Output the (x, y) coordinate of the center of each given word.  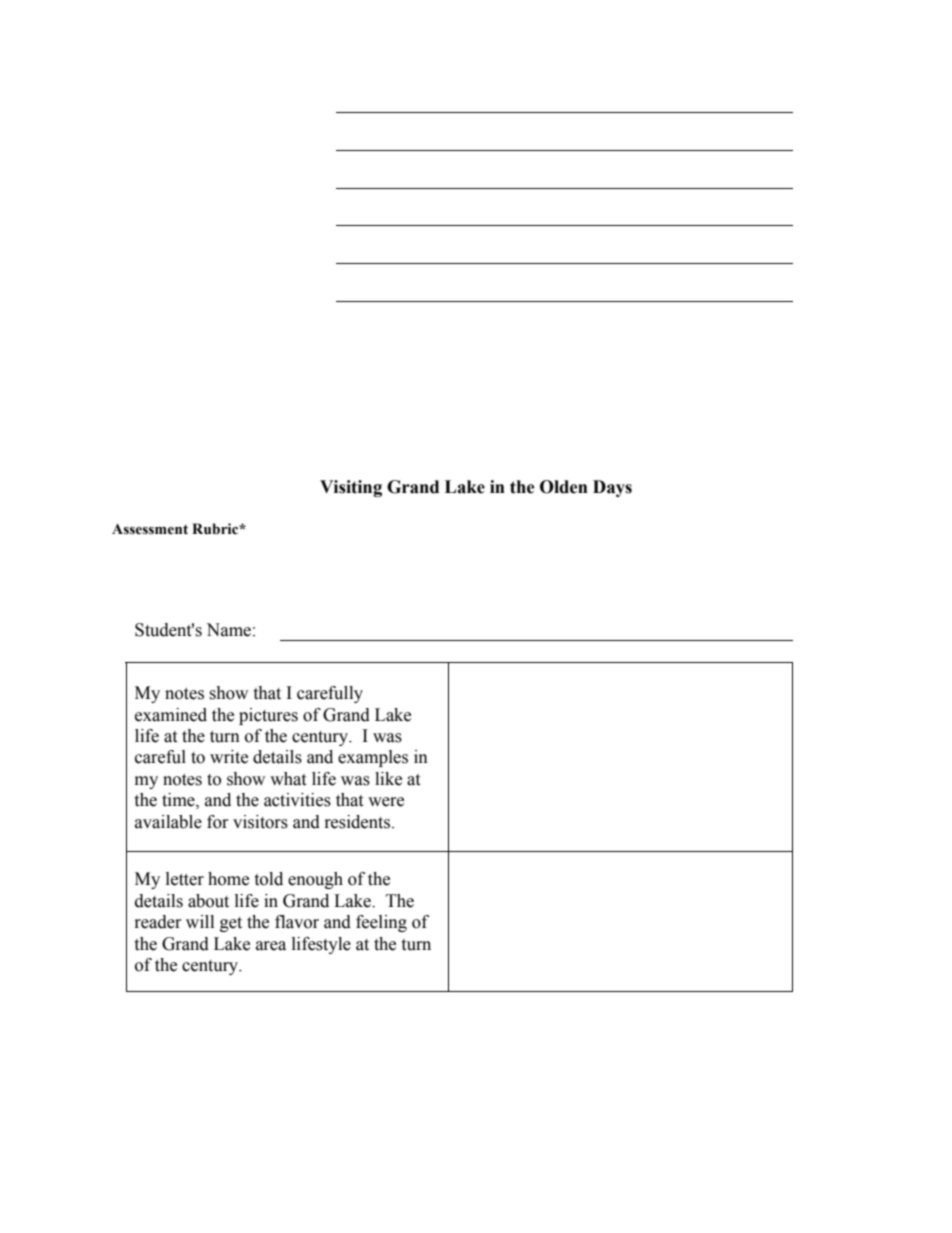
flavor (297, 922)
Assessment (150, 529)
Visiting (351, 488)
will (200, 921)
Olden (564, 487)
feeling (381, 923)
